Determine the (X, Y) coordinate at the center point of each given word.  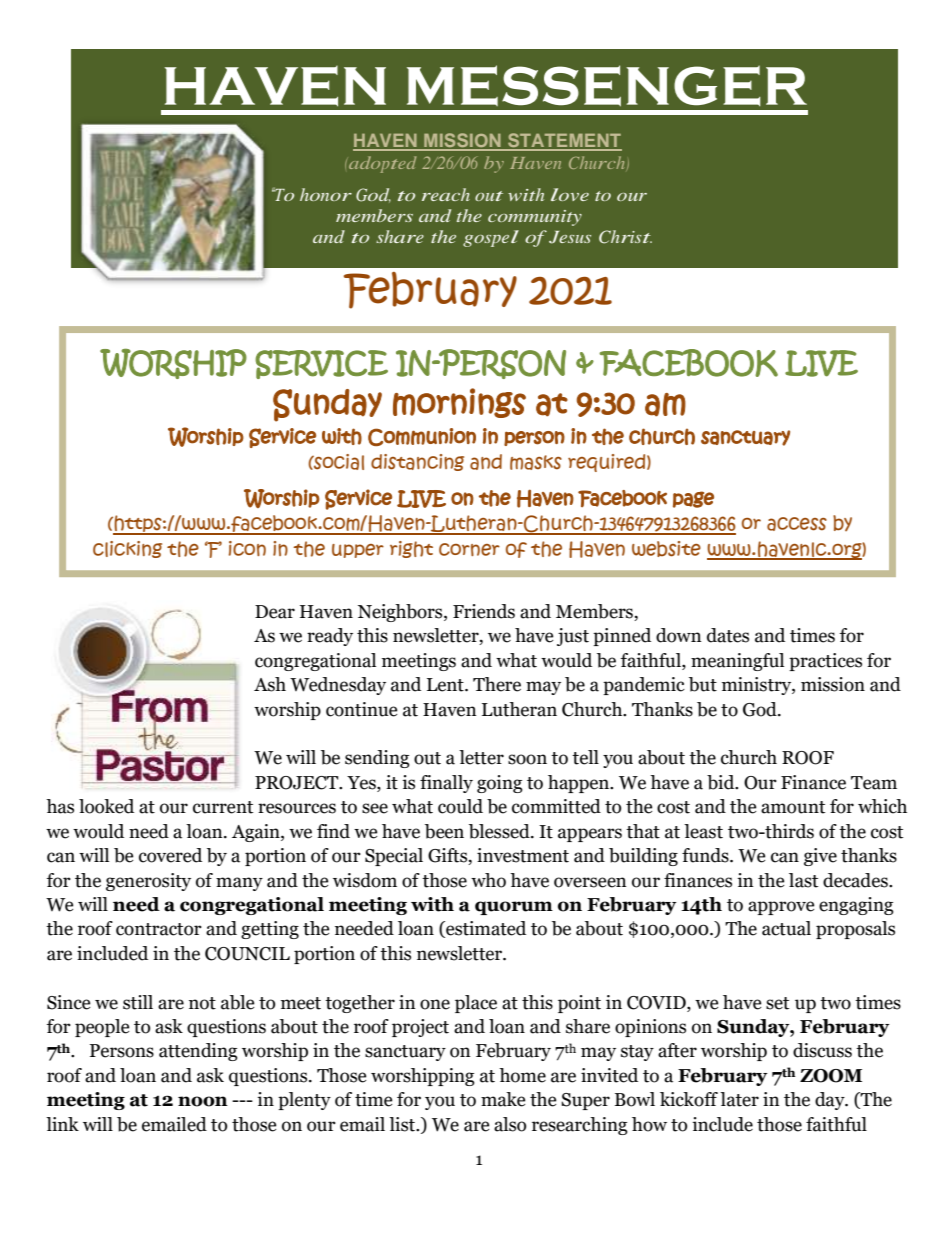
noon (203, 1101)
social (338, 462)
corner (469, 549)
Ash (270, 684)
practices (825, 662)
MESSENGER (607, 86)
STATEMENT (564, 141)
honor (326, 194)
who (488, 880)
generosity (148, 882)
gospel (491, 238)
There (497, 684)
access (797, 524)
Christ (625, 237)
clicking (127, 549)
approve (781, 908)
